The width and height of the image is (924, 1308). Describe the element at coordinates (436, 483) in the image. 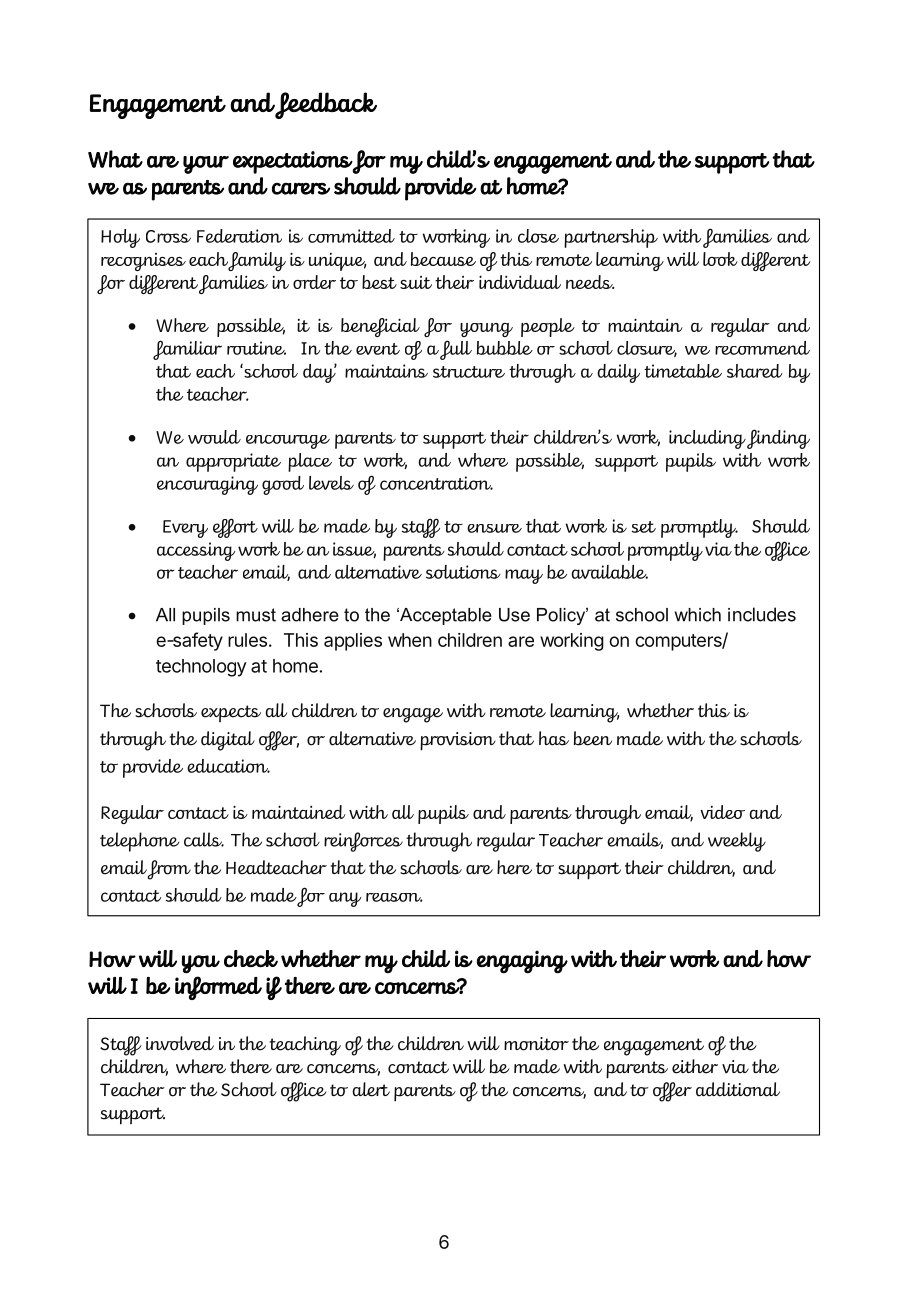

I see `concentration` at that location.
